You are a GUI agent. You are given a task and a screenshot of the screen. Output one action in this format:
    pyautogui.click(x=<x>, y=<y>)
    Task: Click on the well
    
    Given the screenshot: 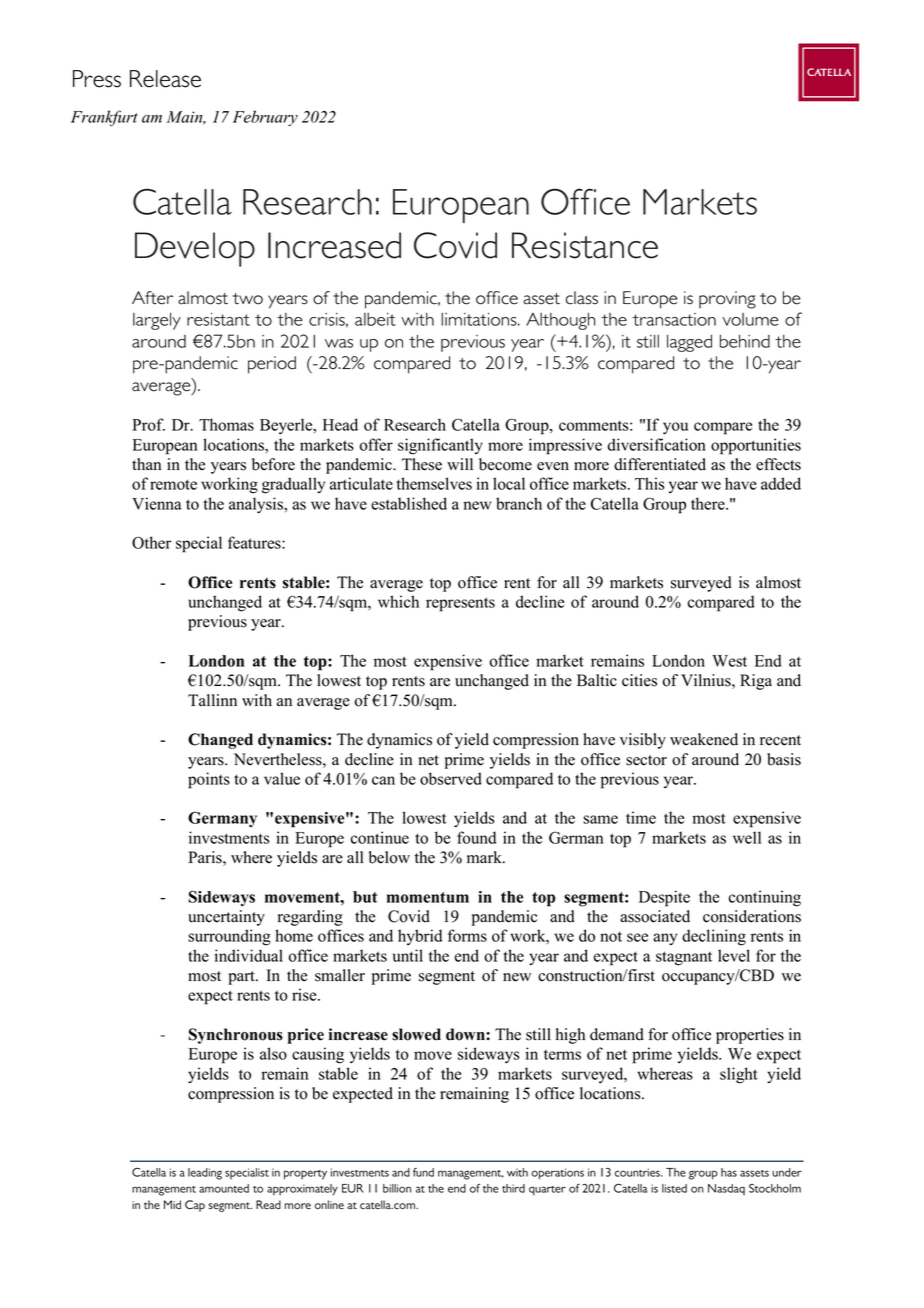 What is the action you would take?
    pyautogui.click(x=747, y=837)
